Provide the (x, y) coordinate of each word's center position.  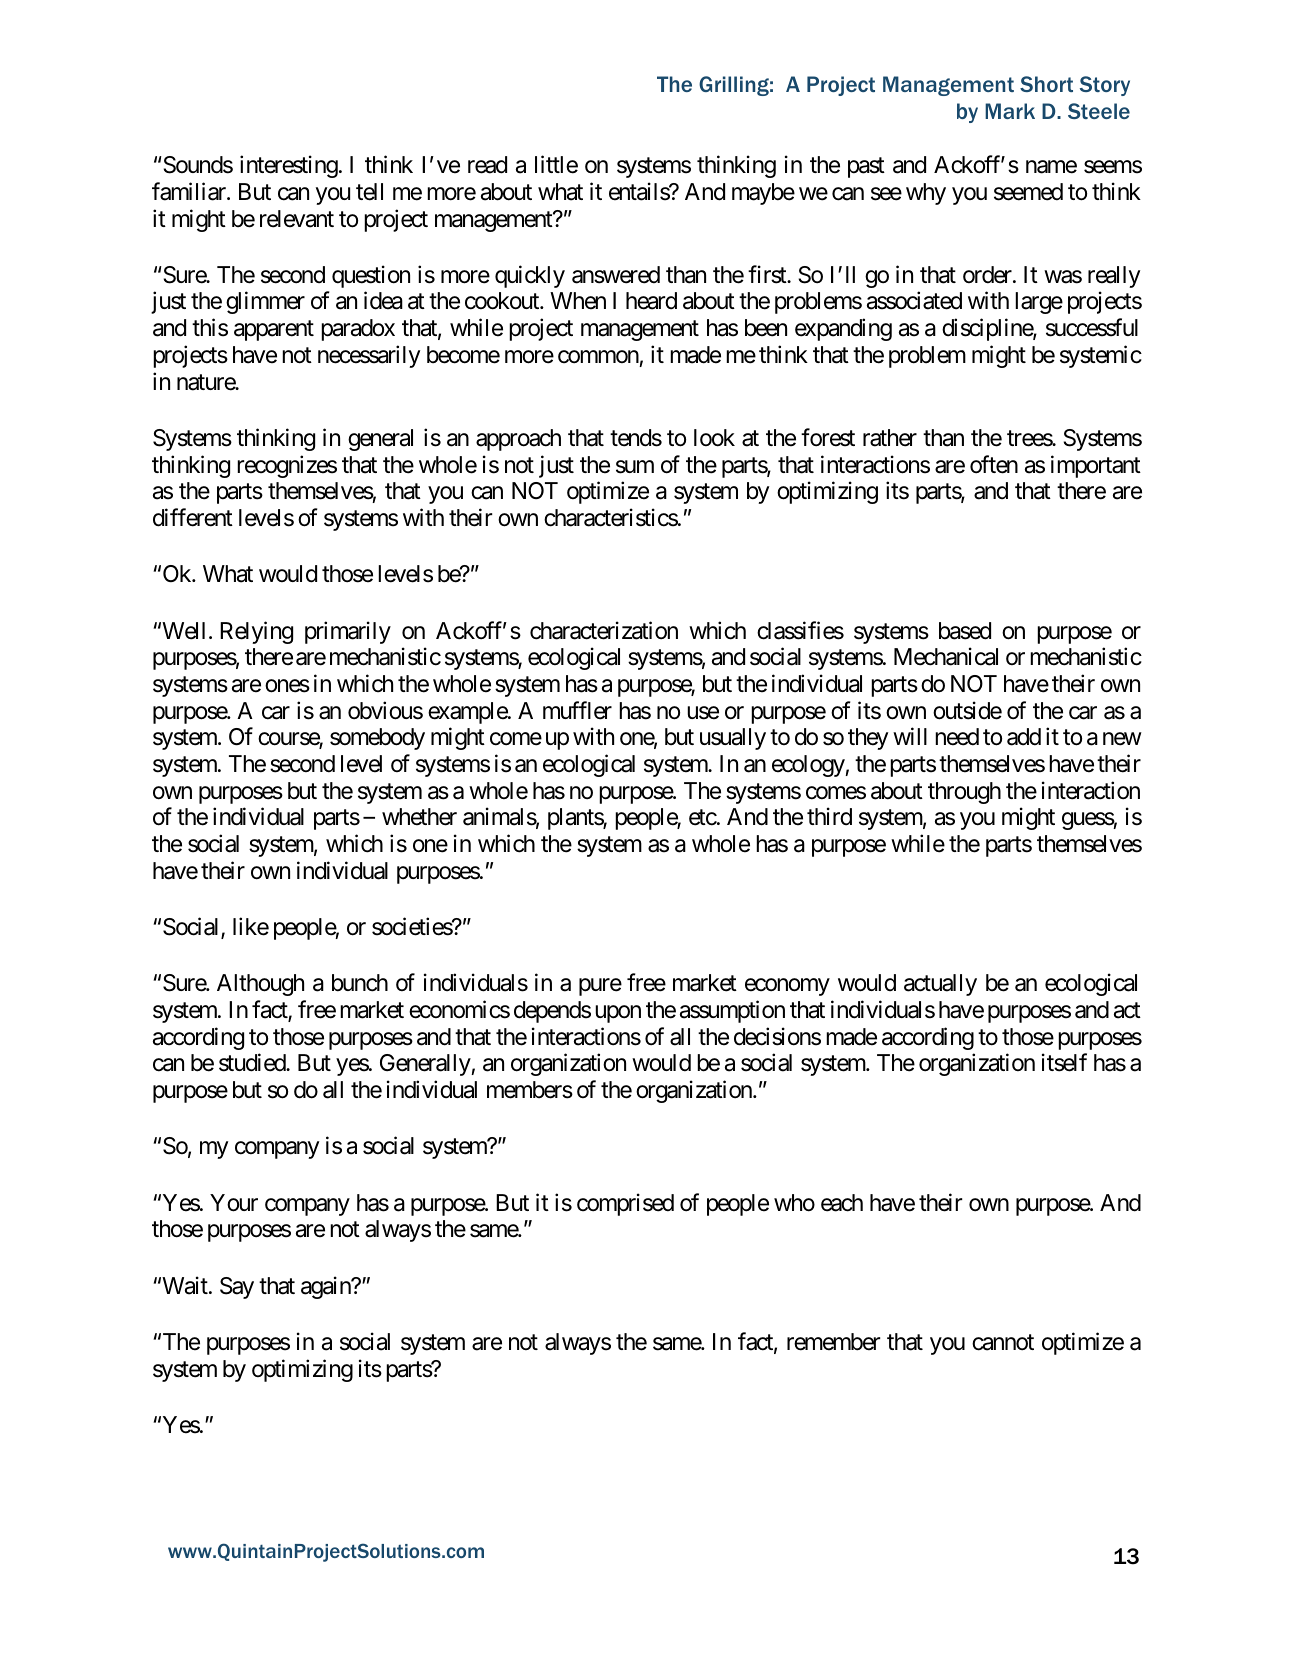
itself (1064, 1063)
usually (733, 739)
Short (1046, 84)
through (964, 793)
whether (419, 817)
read (487, 165)
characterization (604, 630)
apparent (274, 331)
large (1039, 303)
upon (618, 1014)
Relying (256, 632)
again (326, 1287)
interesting (289, 166)
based (965, 631)
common (598, 357)
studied (253, 1063)
